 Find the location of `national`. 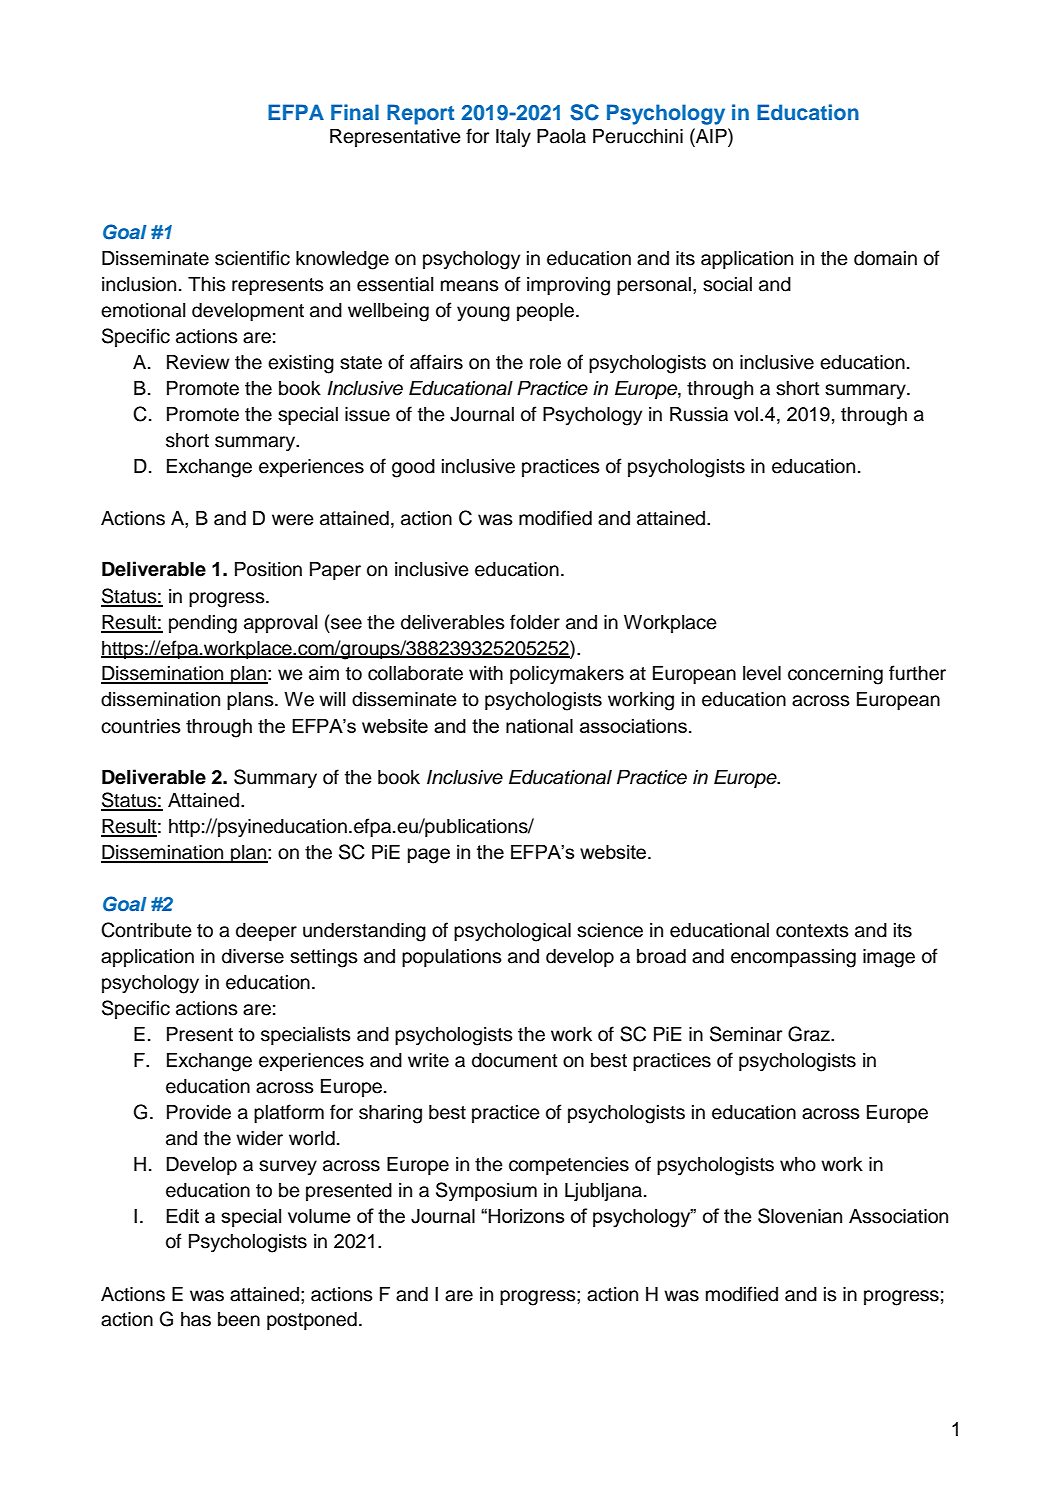

national is located at coordinates (539, 725).
